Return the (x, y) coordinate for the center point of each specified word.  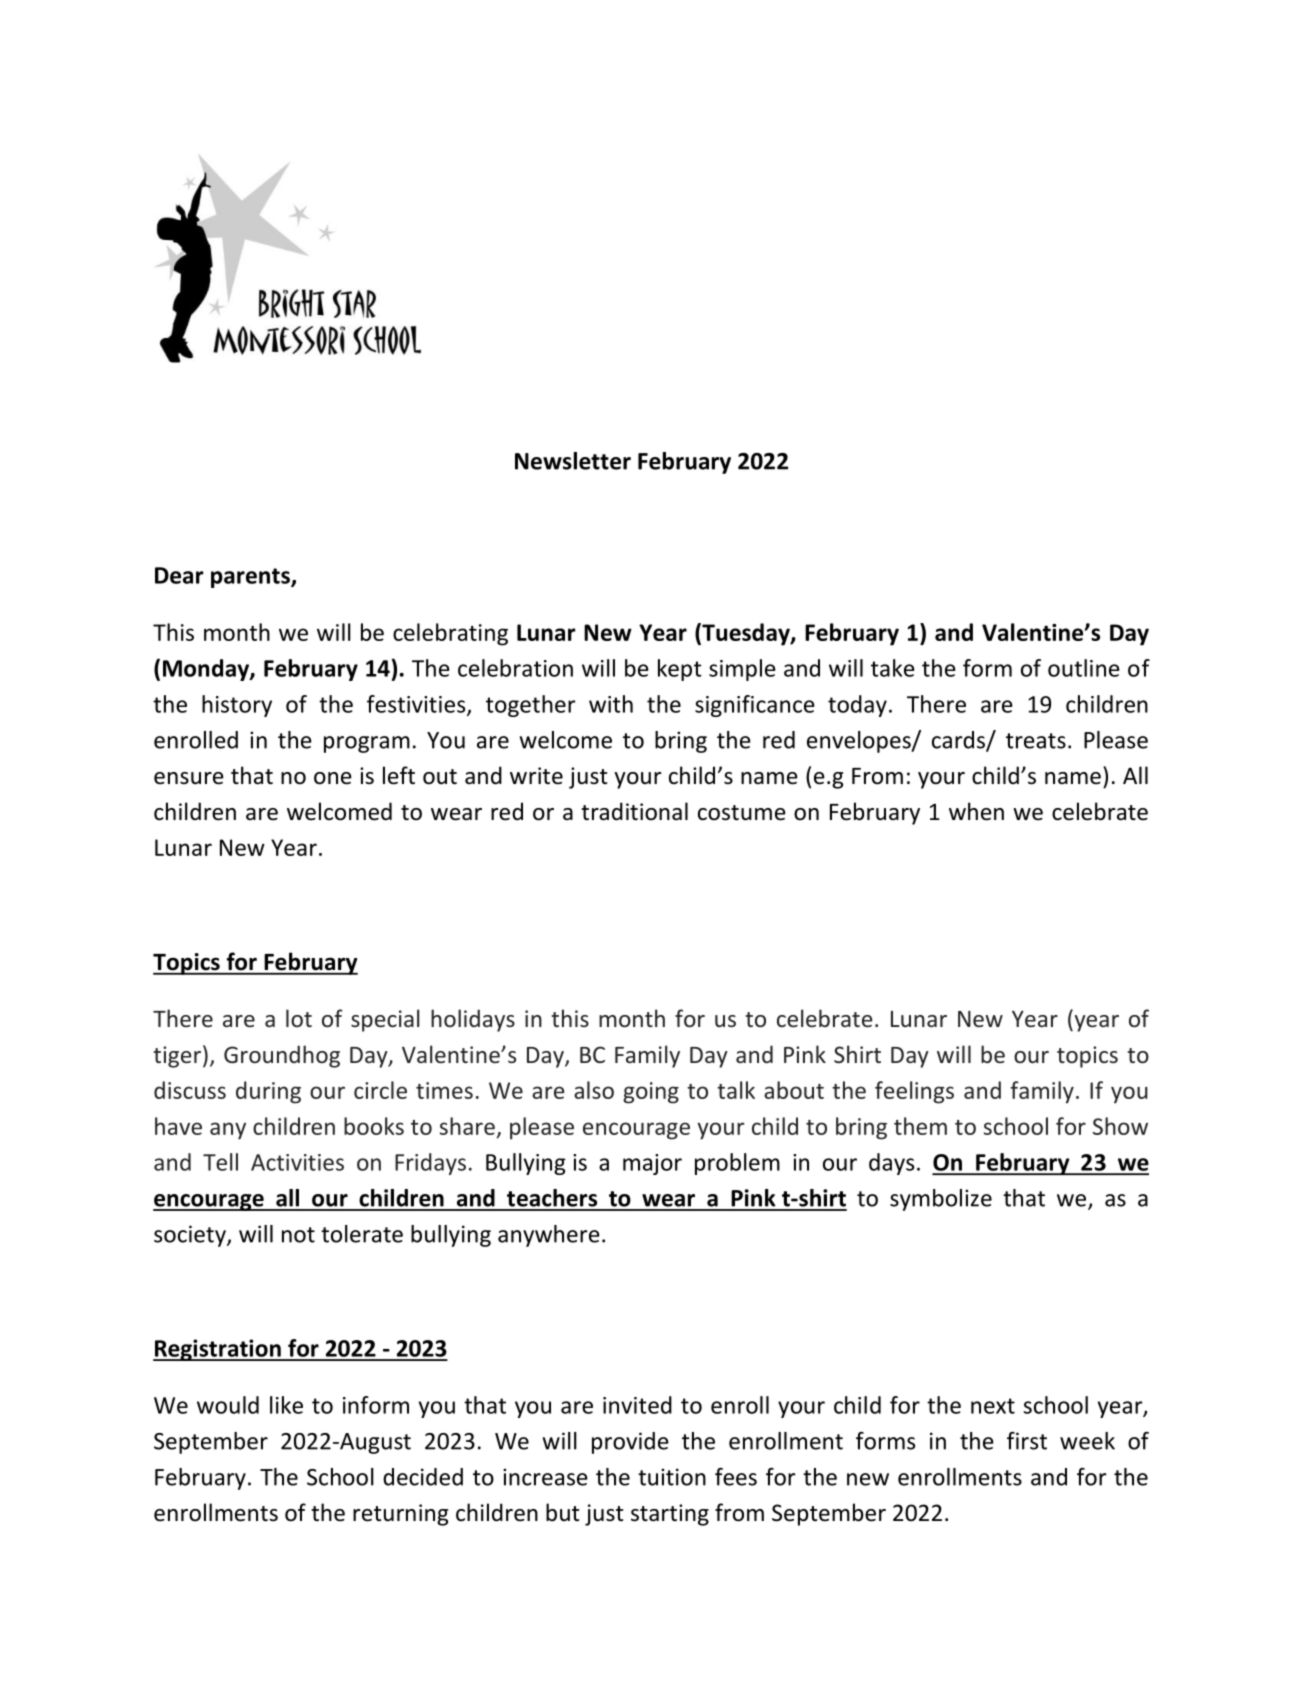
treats (1036, 741)
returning (400, 1515)
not (298, 1235)
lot (299, 1018)
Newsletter (573, 461)
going (651, 1093)
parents (251, 578)
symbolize (941, 1200)
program (367, 744)
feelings (914, 1092)
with (611, 704)
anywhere (549, 1236)
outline (1084, 668)
